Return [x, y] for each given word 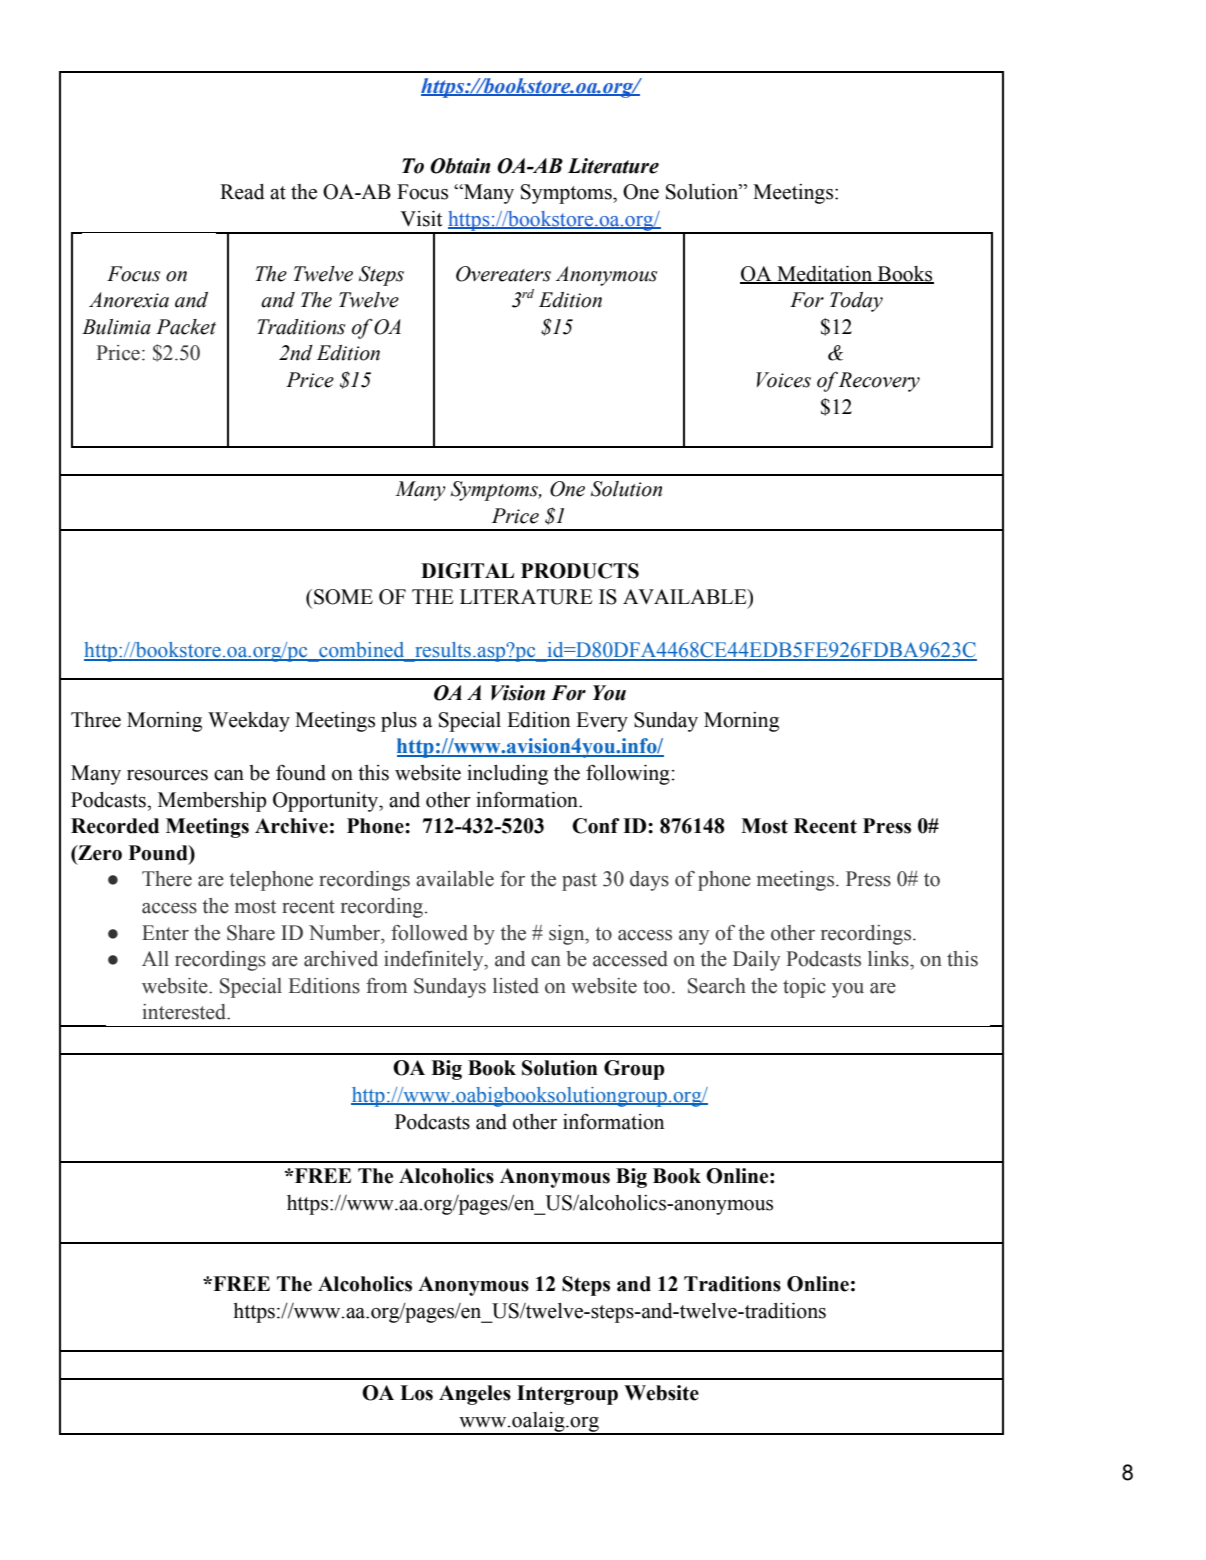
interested [186, 1012]
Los [416, 1393]
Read [242, 192]
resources [167, 775]
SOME [343, 597]
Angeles [475, 1395]
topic [804, 988]
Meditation [825, 274]
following [629, 774]
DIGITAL [467, 571]
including [507, 775]
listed [516, 986]
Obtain [460, 166]
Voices [783, 380]
